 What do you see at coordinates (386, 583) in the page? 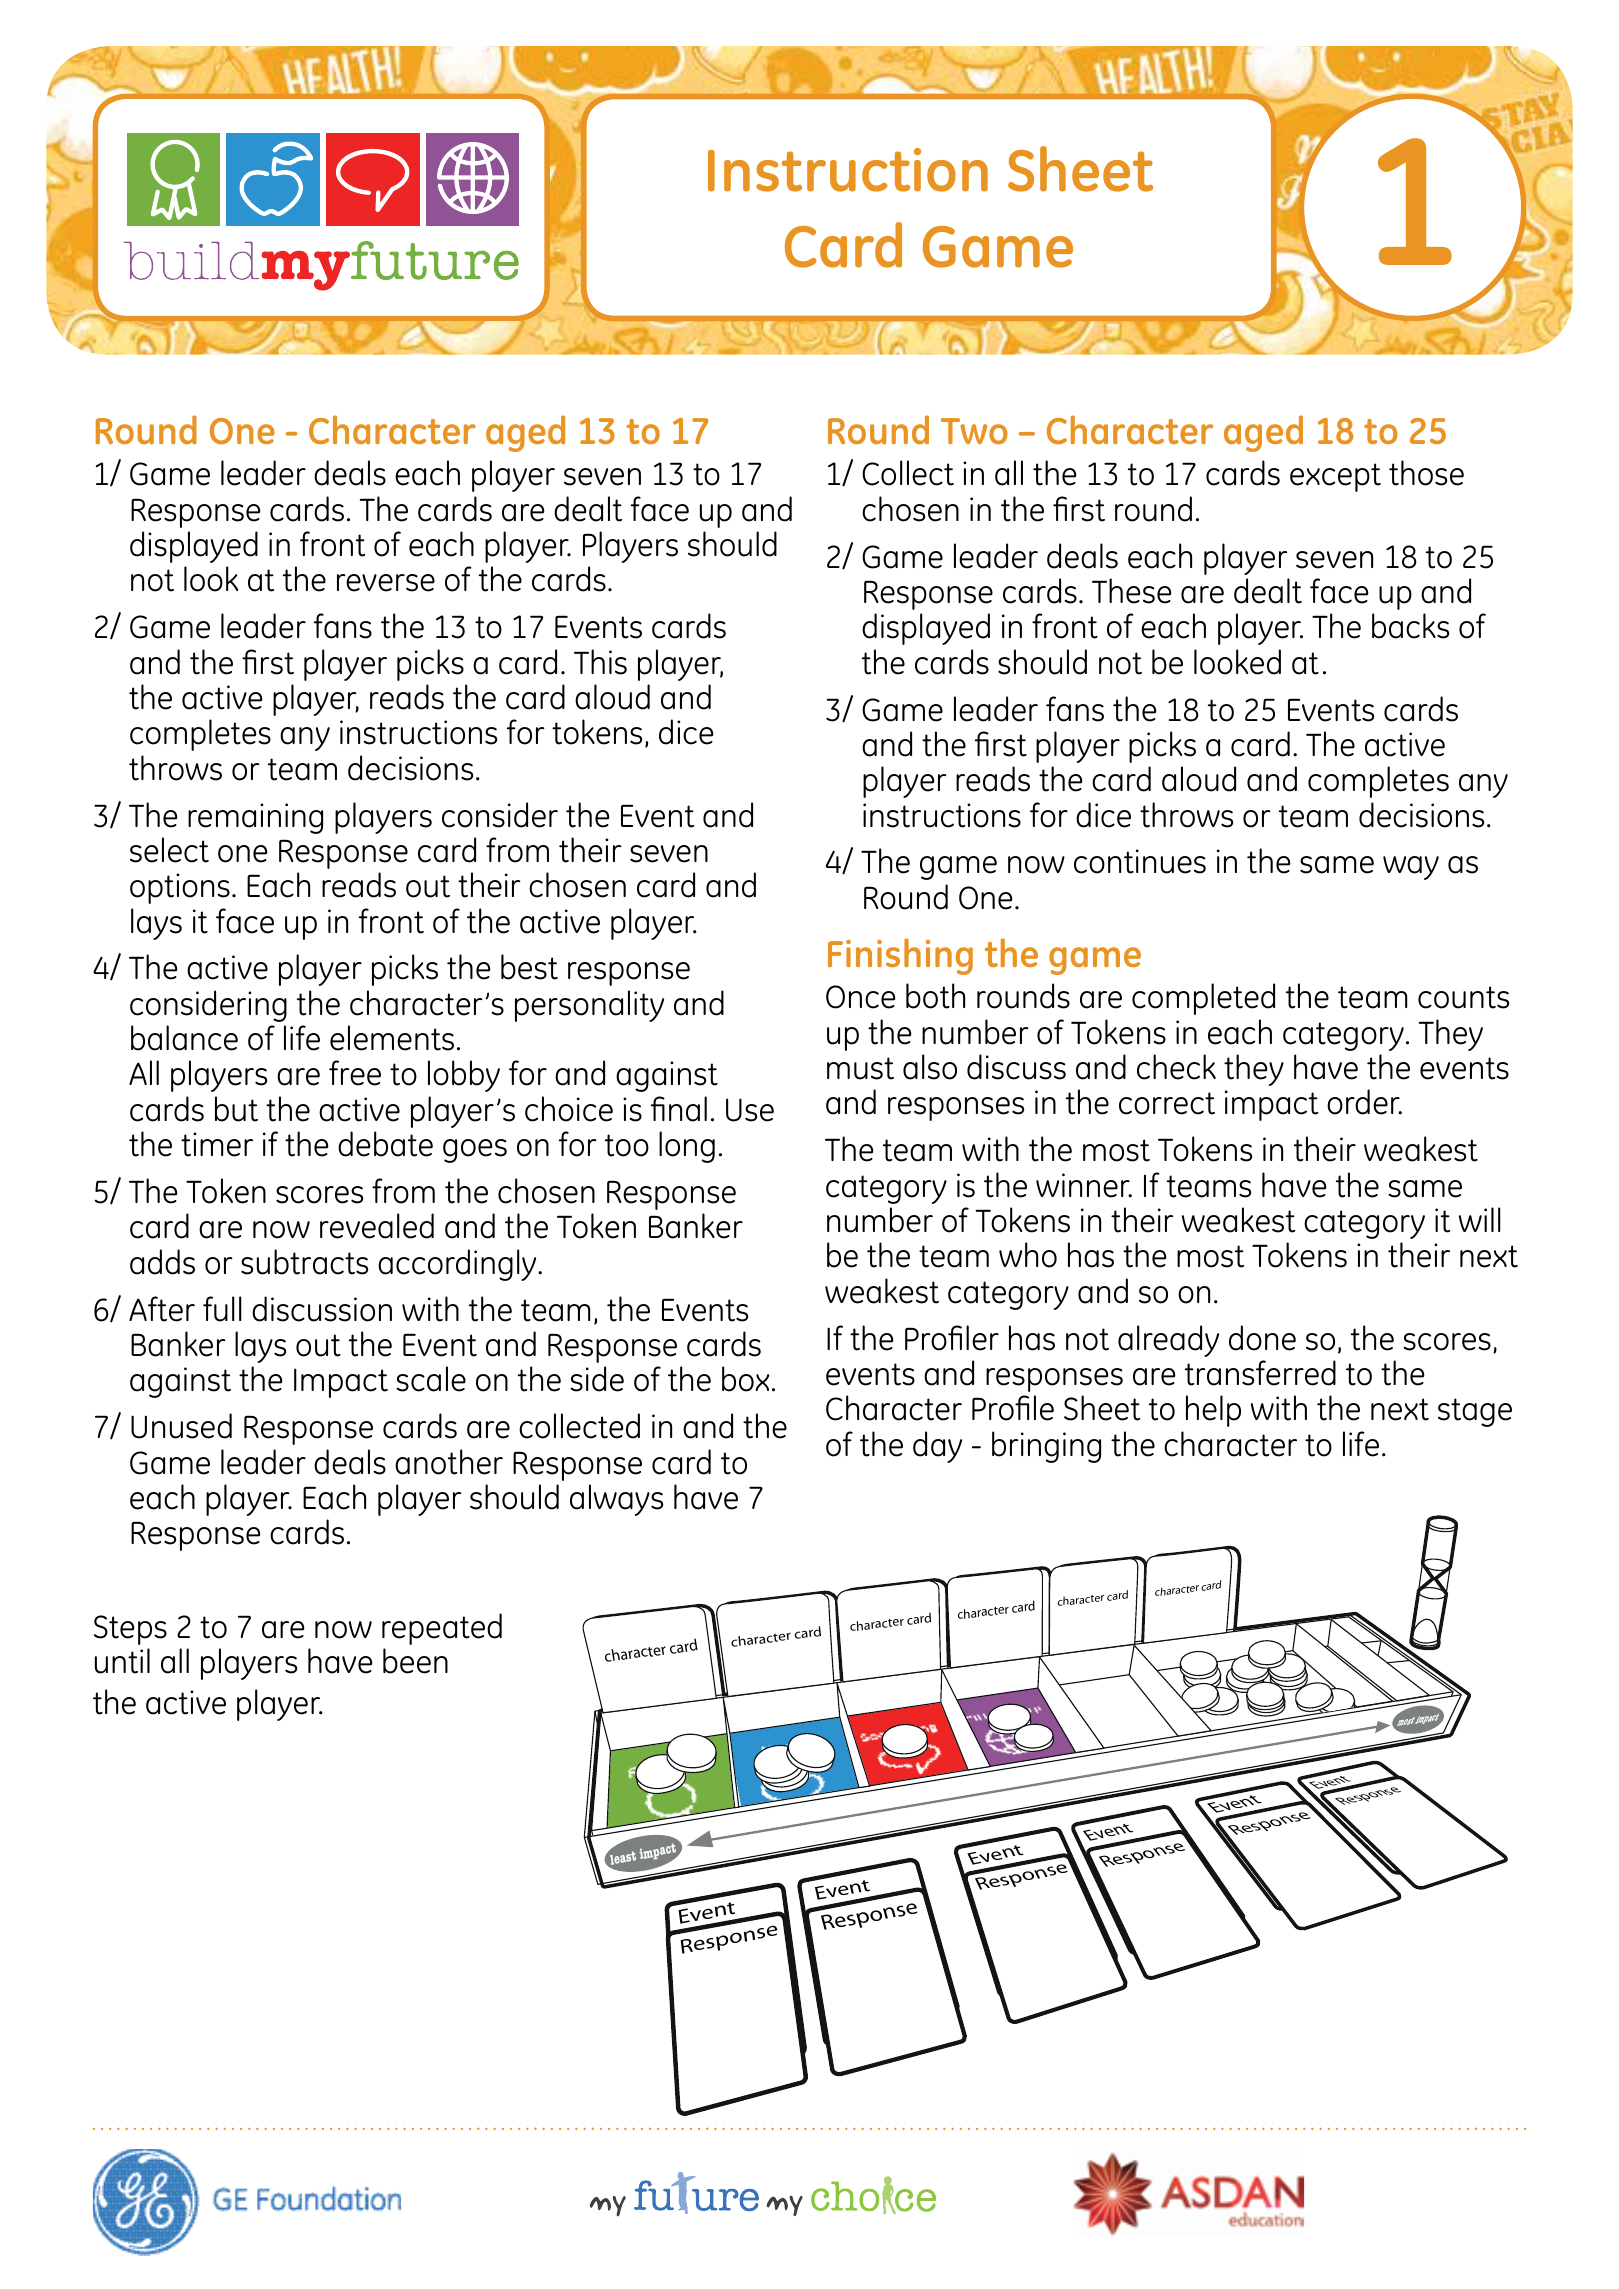
I see `reverse` at bounding box center [386, 583].
